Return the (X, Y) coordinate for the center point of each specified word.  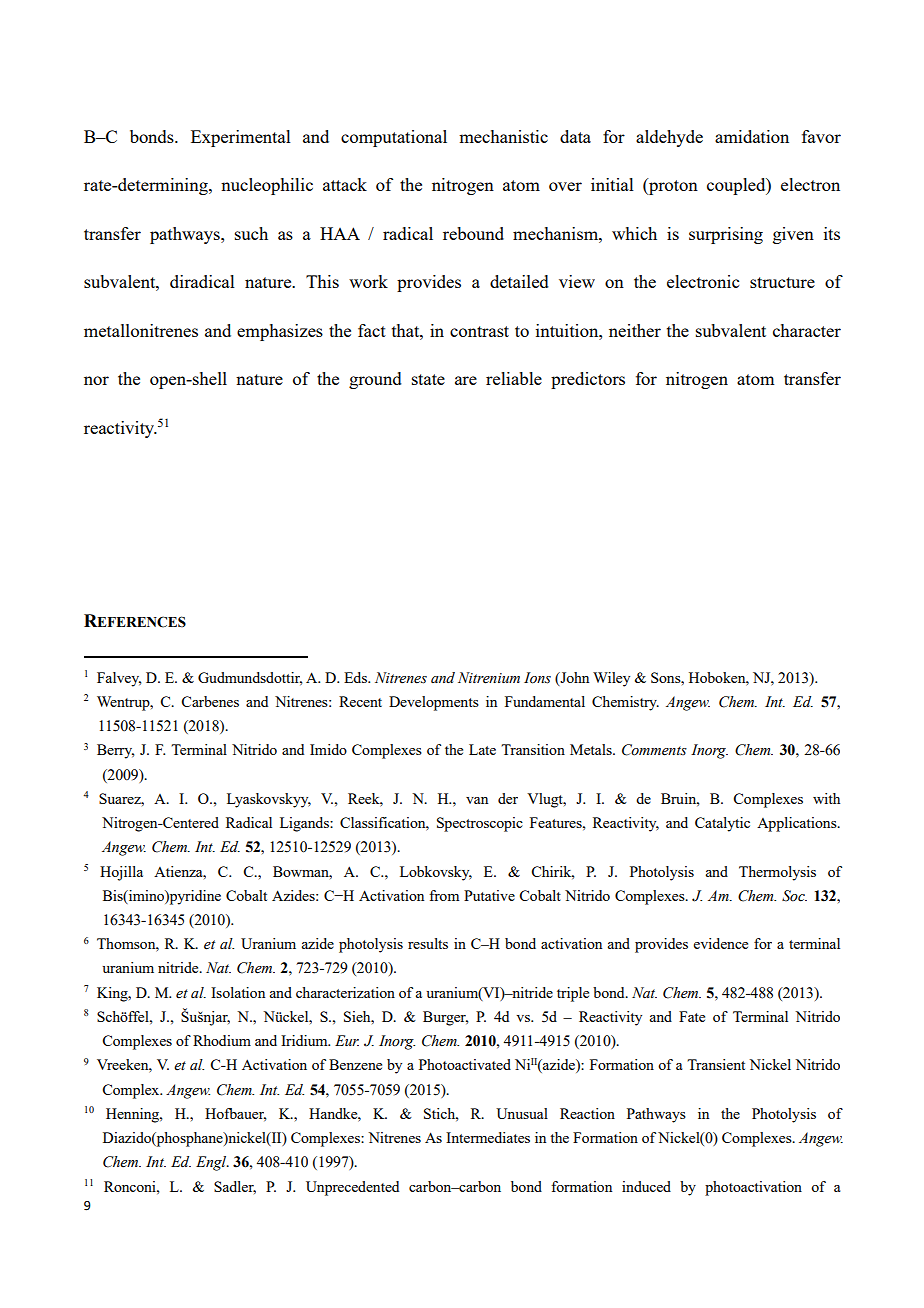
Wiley (611, 679)
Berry (115, 751)
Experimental (241, 138)
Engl (212, 1163)
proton (672, 186)
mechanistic (503, 136)
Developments (434, 703)
